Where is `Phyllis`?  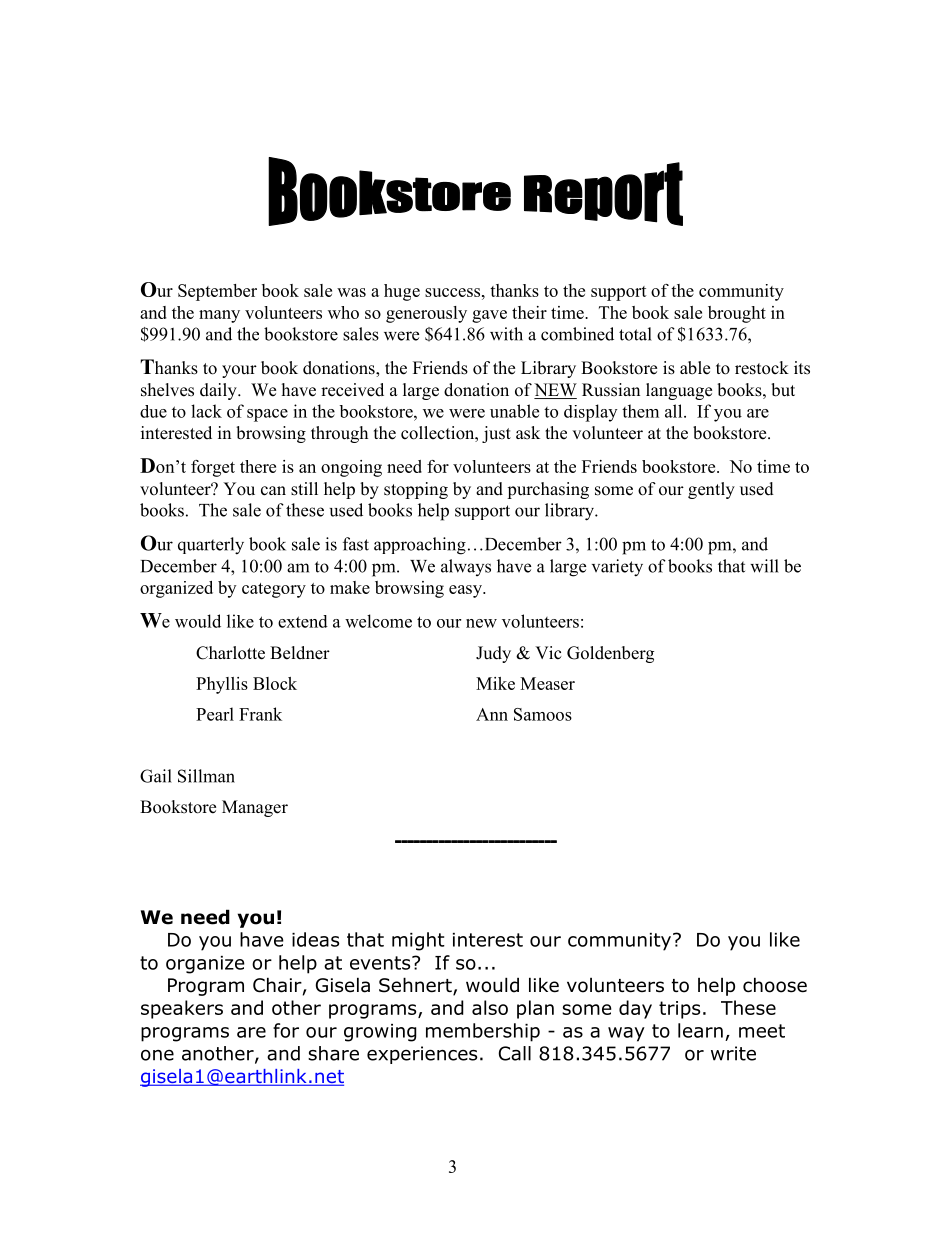
Phyllis is located at coordinates (222, 685).
